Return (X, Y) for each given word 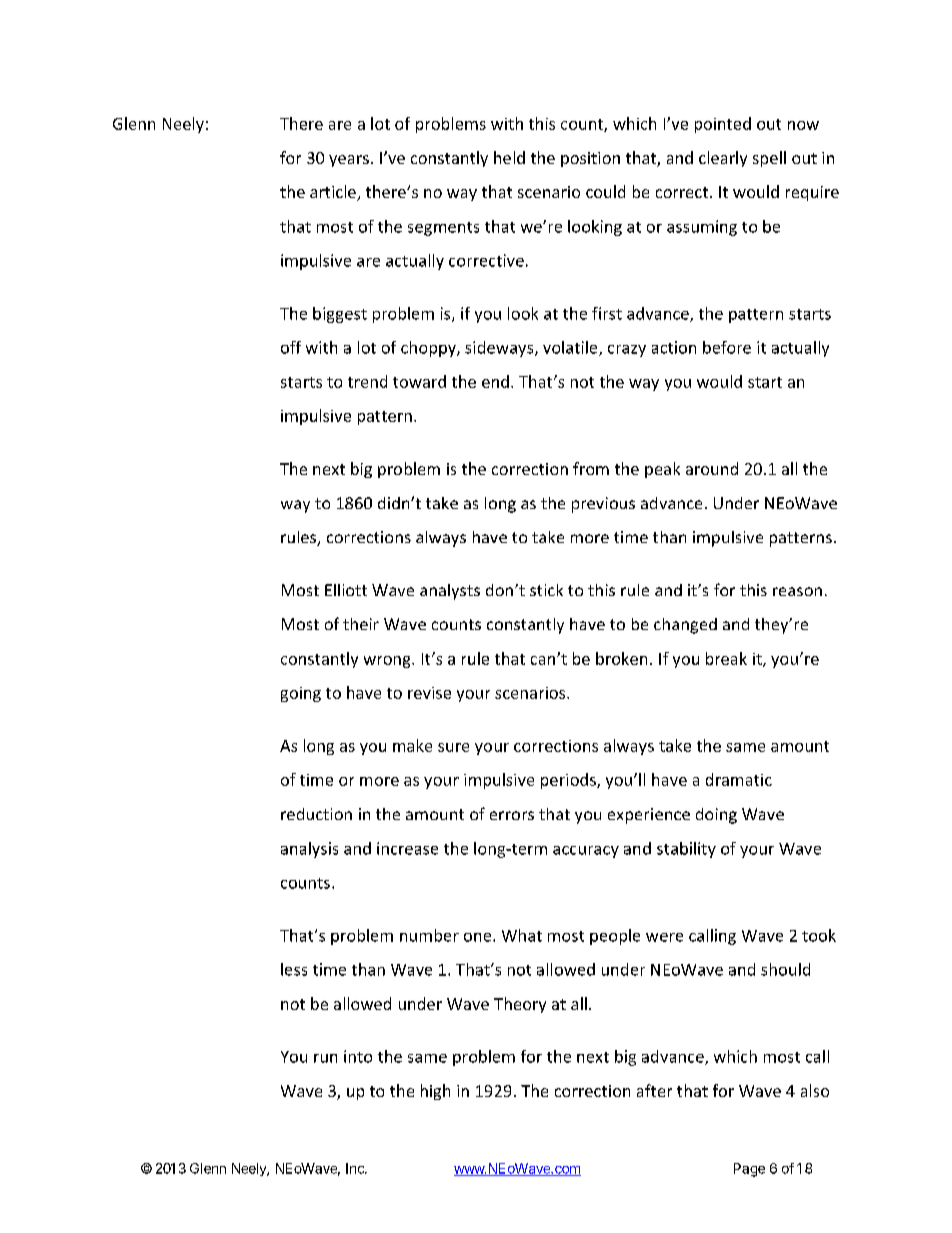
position (590, 159)
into (358, 1056)
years (349, 161)
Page (749, 1170)
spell (769, 159)
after (654, 1090)
